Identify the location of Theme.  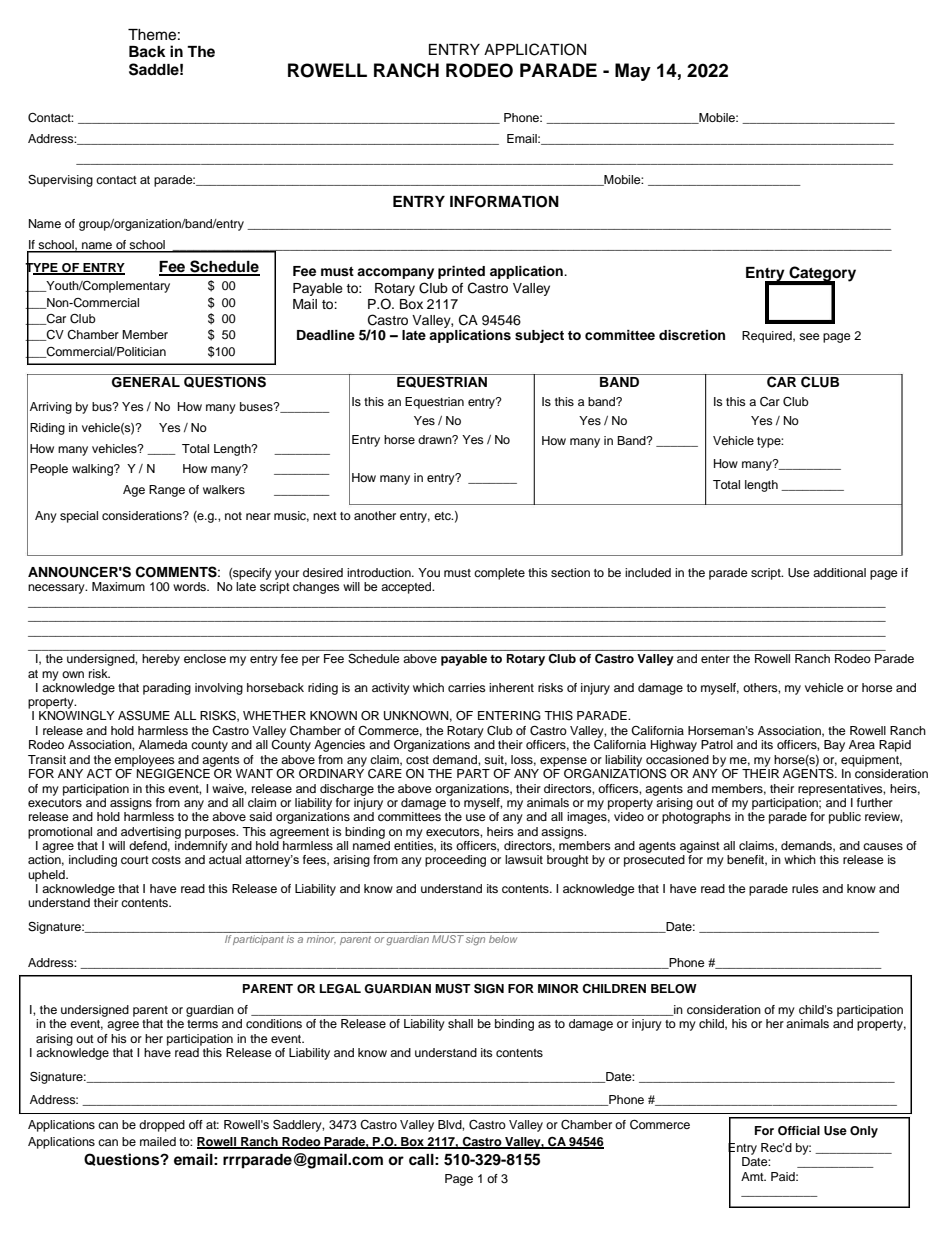
(152, 35).
